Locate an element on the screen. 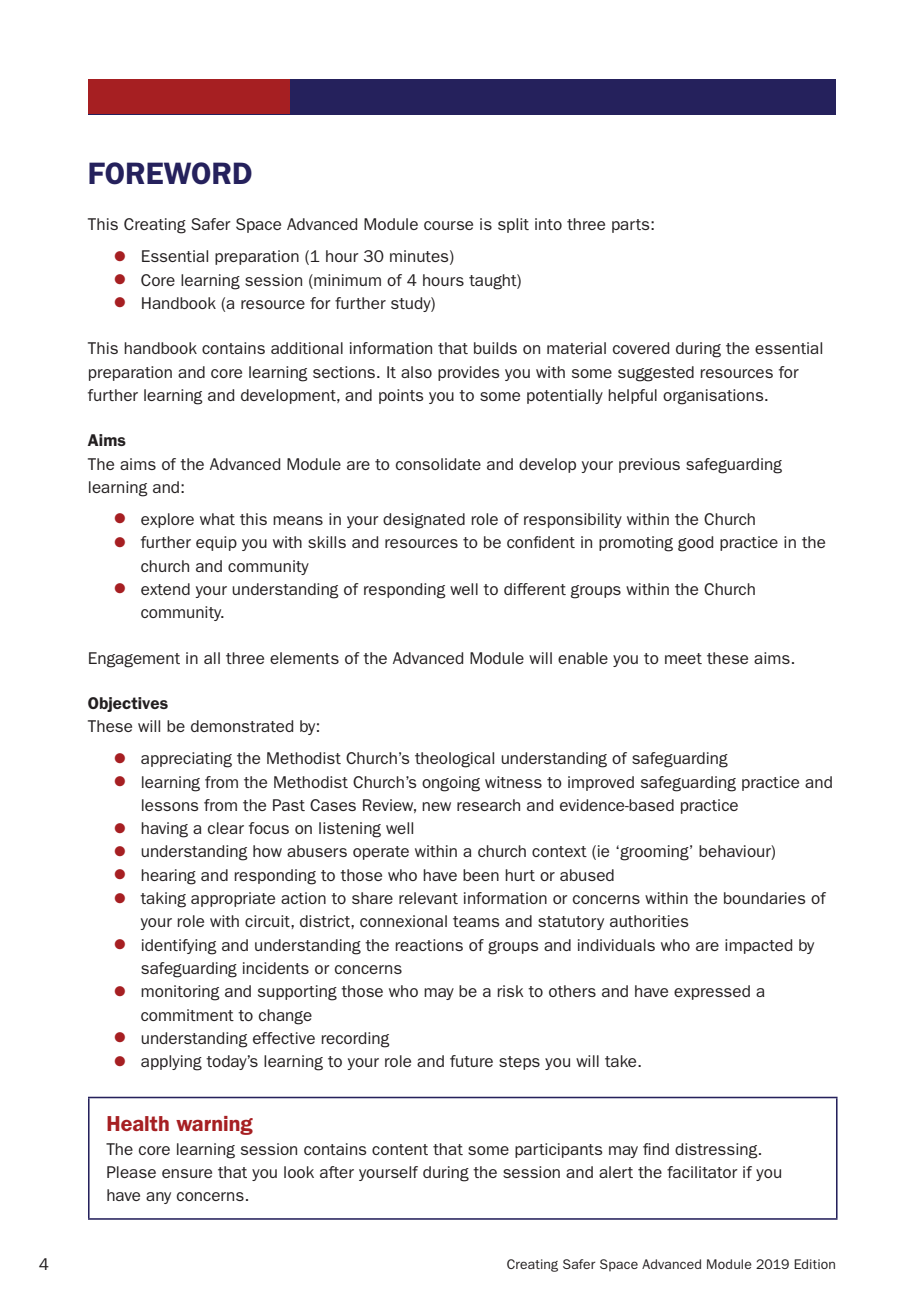 The image size is (924, 1308). any is located at coordinates (158, 1198).
